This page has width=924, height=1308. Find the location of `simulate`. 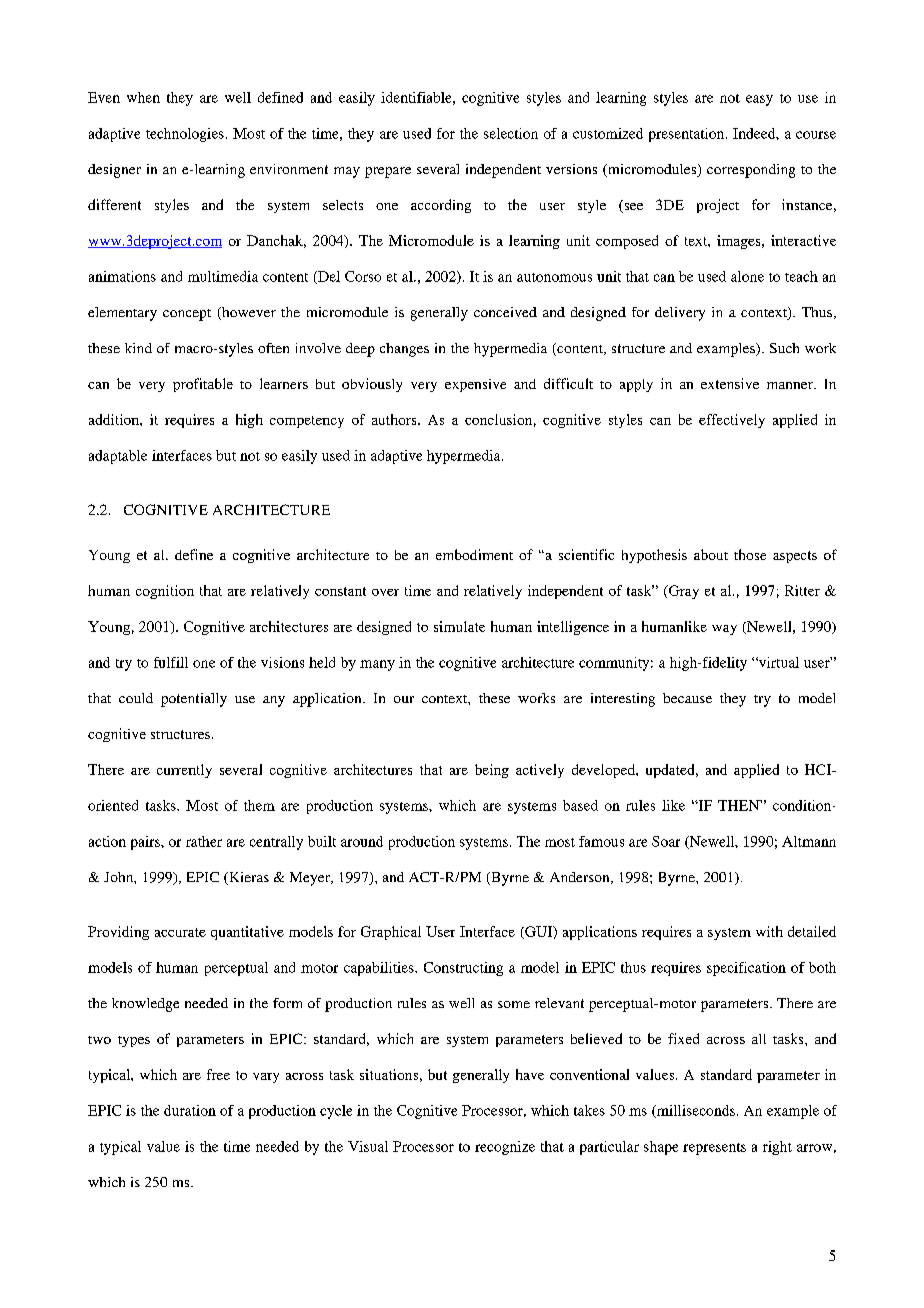

simulate is located at coordinates (459, 626).
